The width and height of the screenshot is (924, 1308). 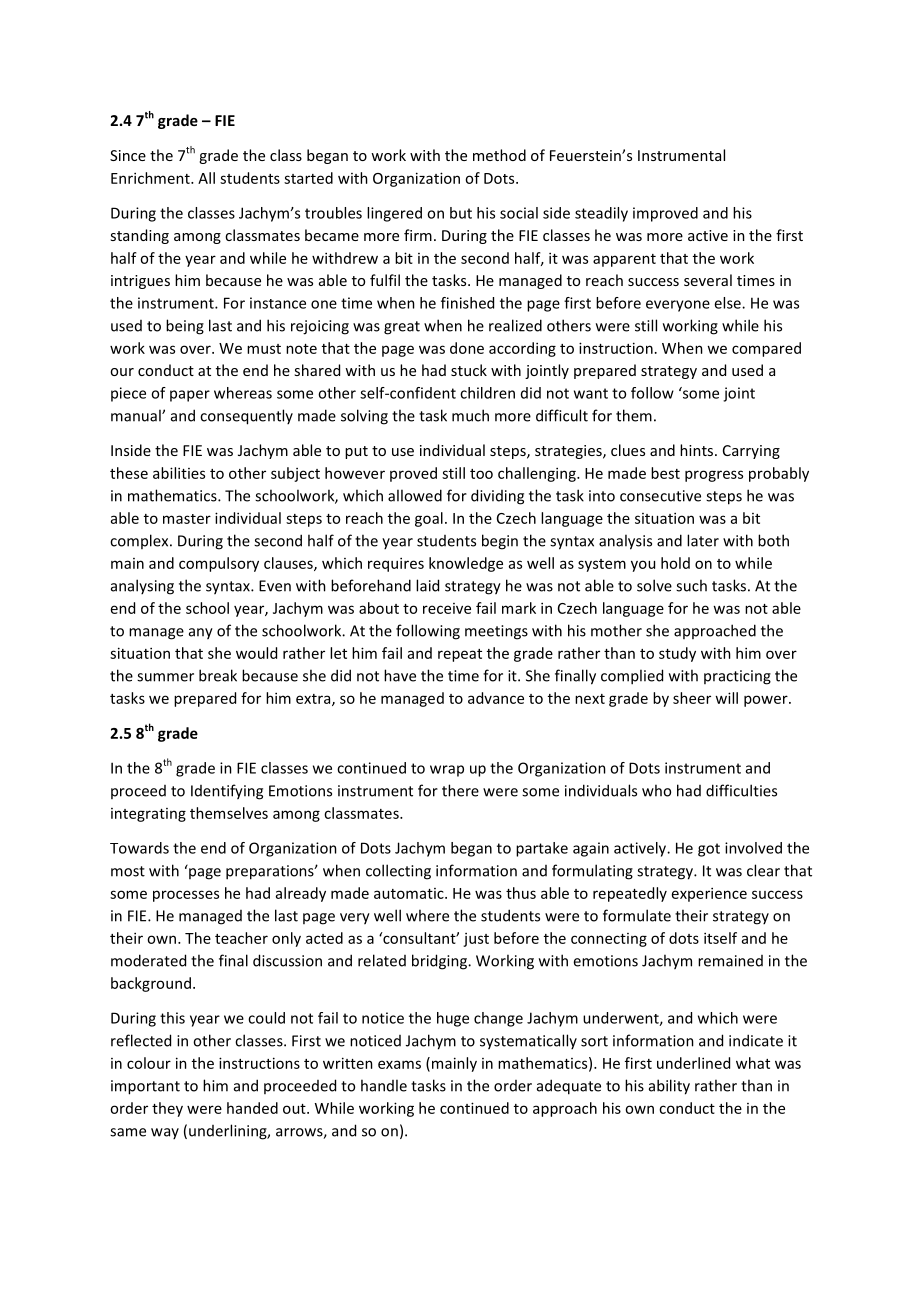 What do you see at coordinates (461, 213) in the screenshot?
I see `but` at bounding box center [461, 213].
